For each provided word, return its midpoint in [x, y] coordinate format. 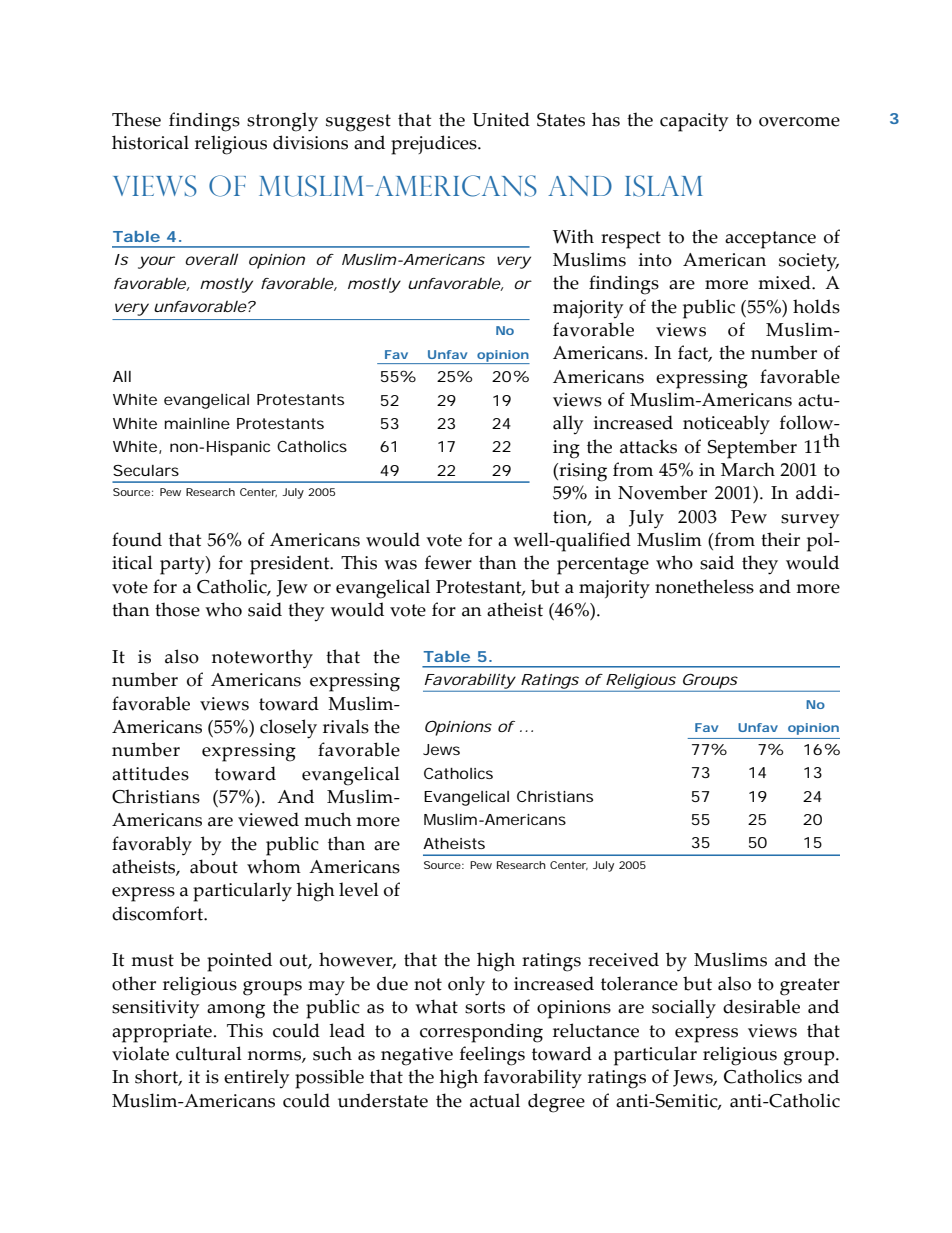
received [623, 959]
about [214, 866]
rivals [346, 726]
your [156, 262]
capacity [694, 122]
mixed [785, 282]
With [573, 236]
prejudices [435, 145]
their [780, 539]
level [359, 889]
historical [150, 142]
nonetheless [704, 586]
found [137, 539]
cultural [209, 1053]
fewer [448, 562]
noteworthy [262, 659]
